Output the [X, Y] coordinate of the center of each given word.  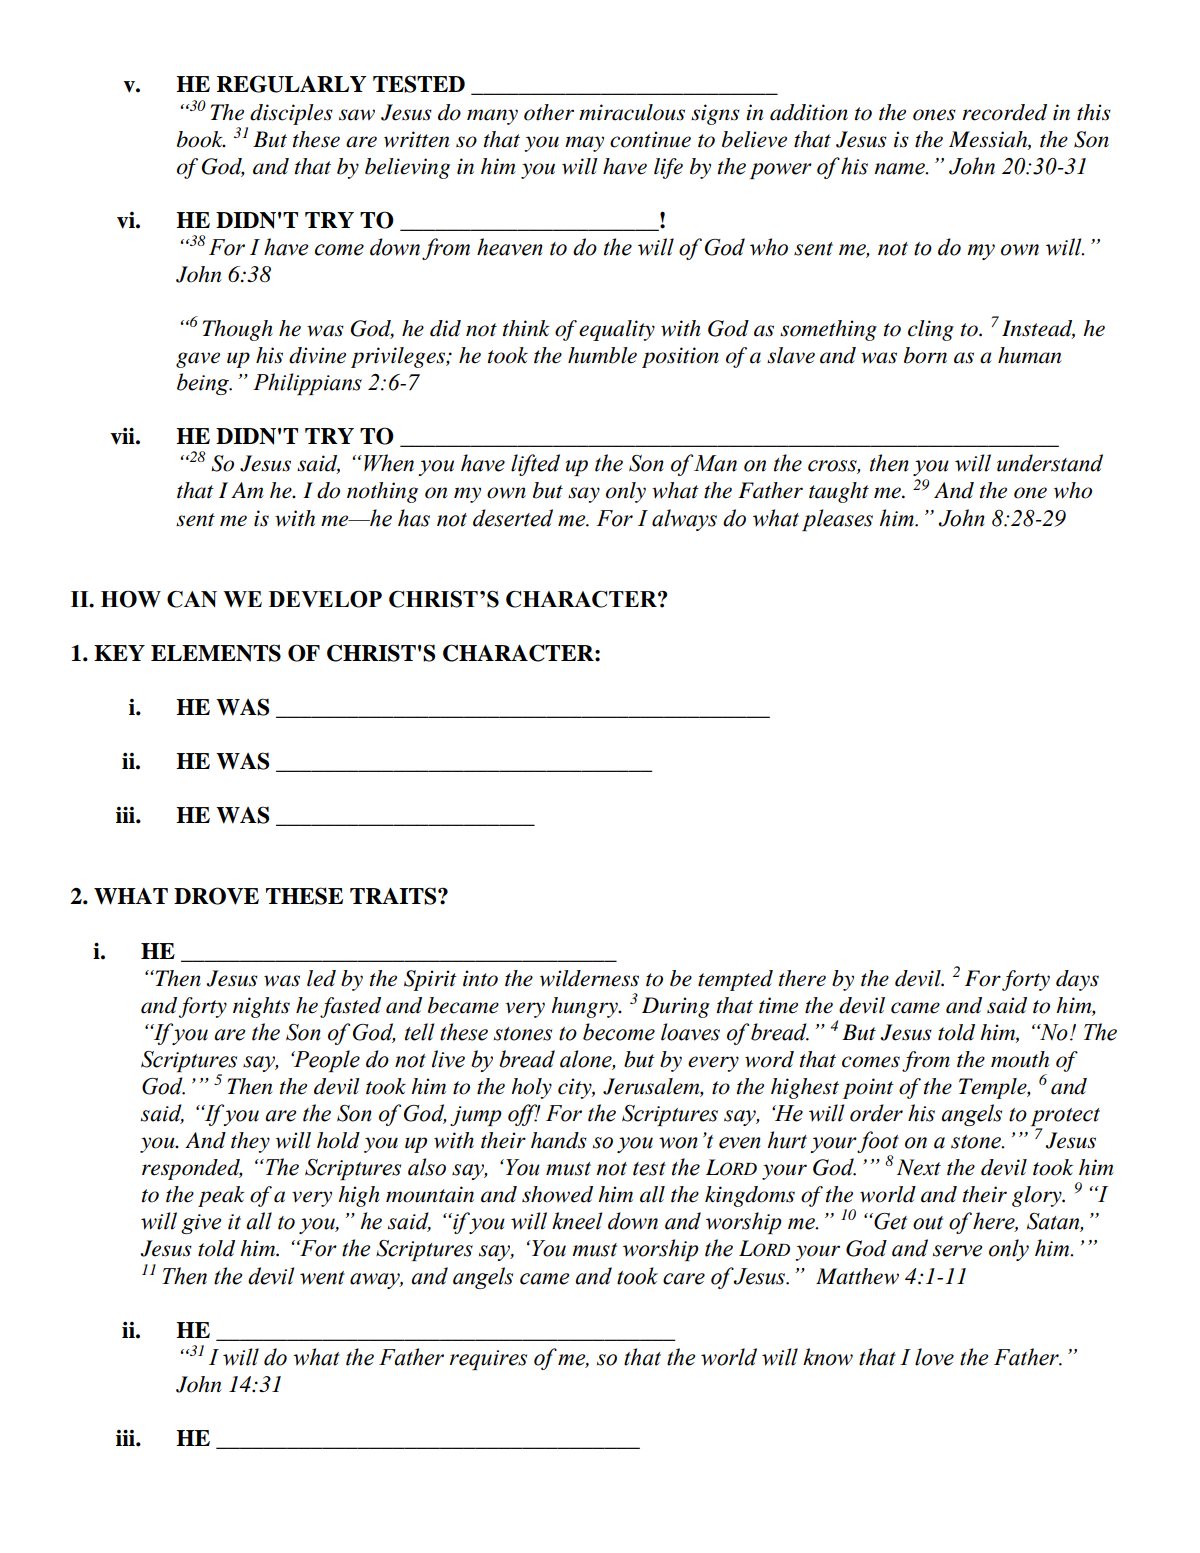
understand [1050, 463]
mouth [1020, 1059]
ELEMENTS [216, 653]
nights [261, 1007]
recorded [1004, 112]
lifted [535, 465]
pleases [837, 520]
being [204, 384]
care [684, 1279]
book [201, 139]
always [684, 520]
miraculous [632, 112]
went [322, 1278]
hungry [585, 1007]
